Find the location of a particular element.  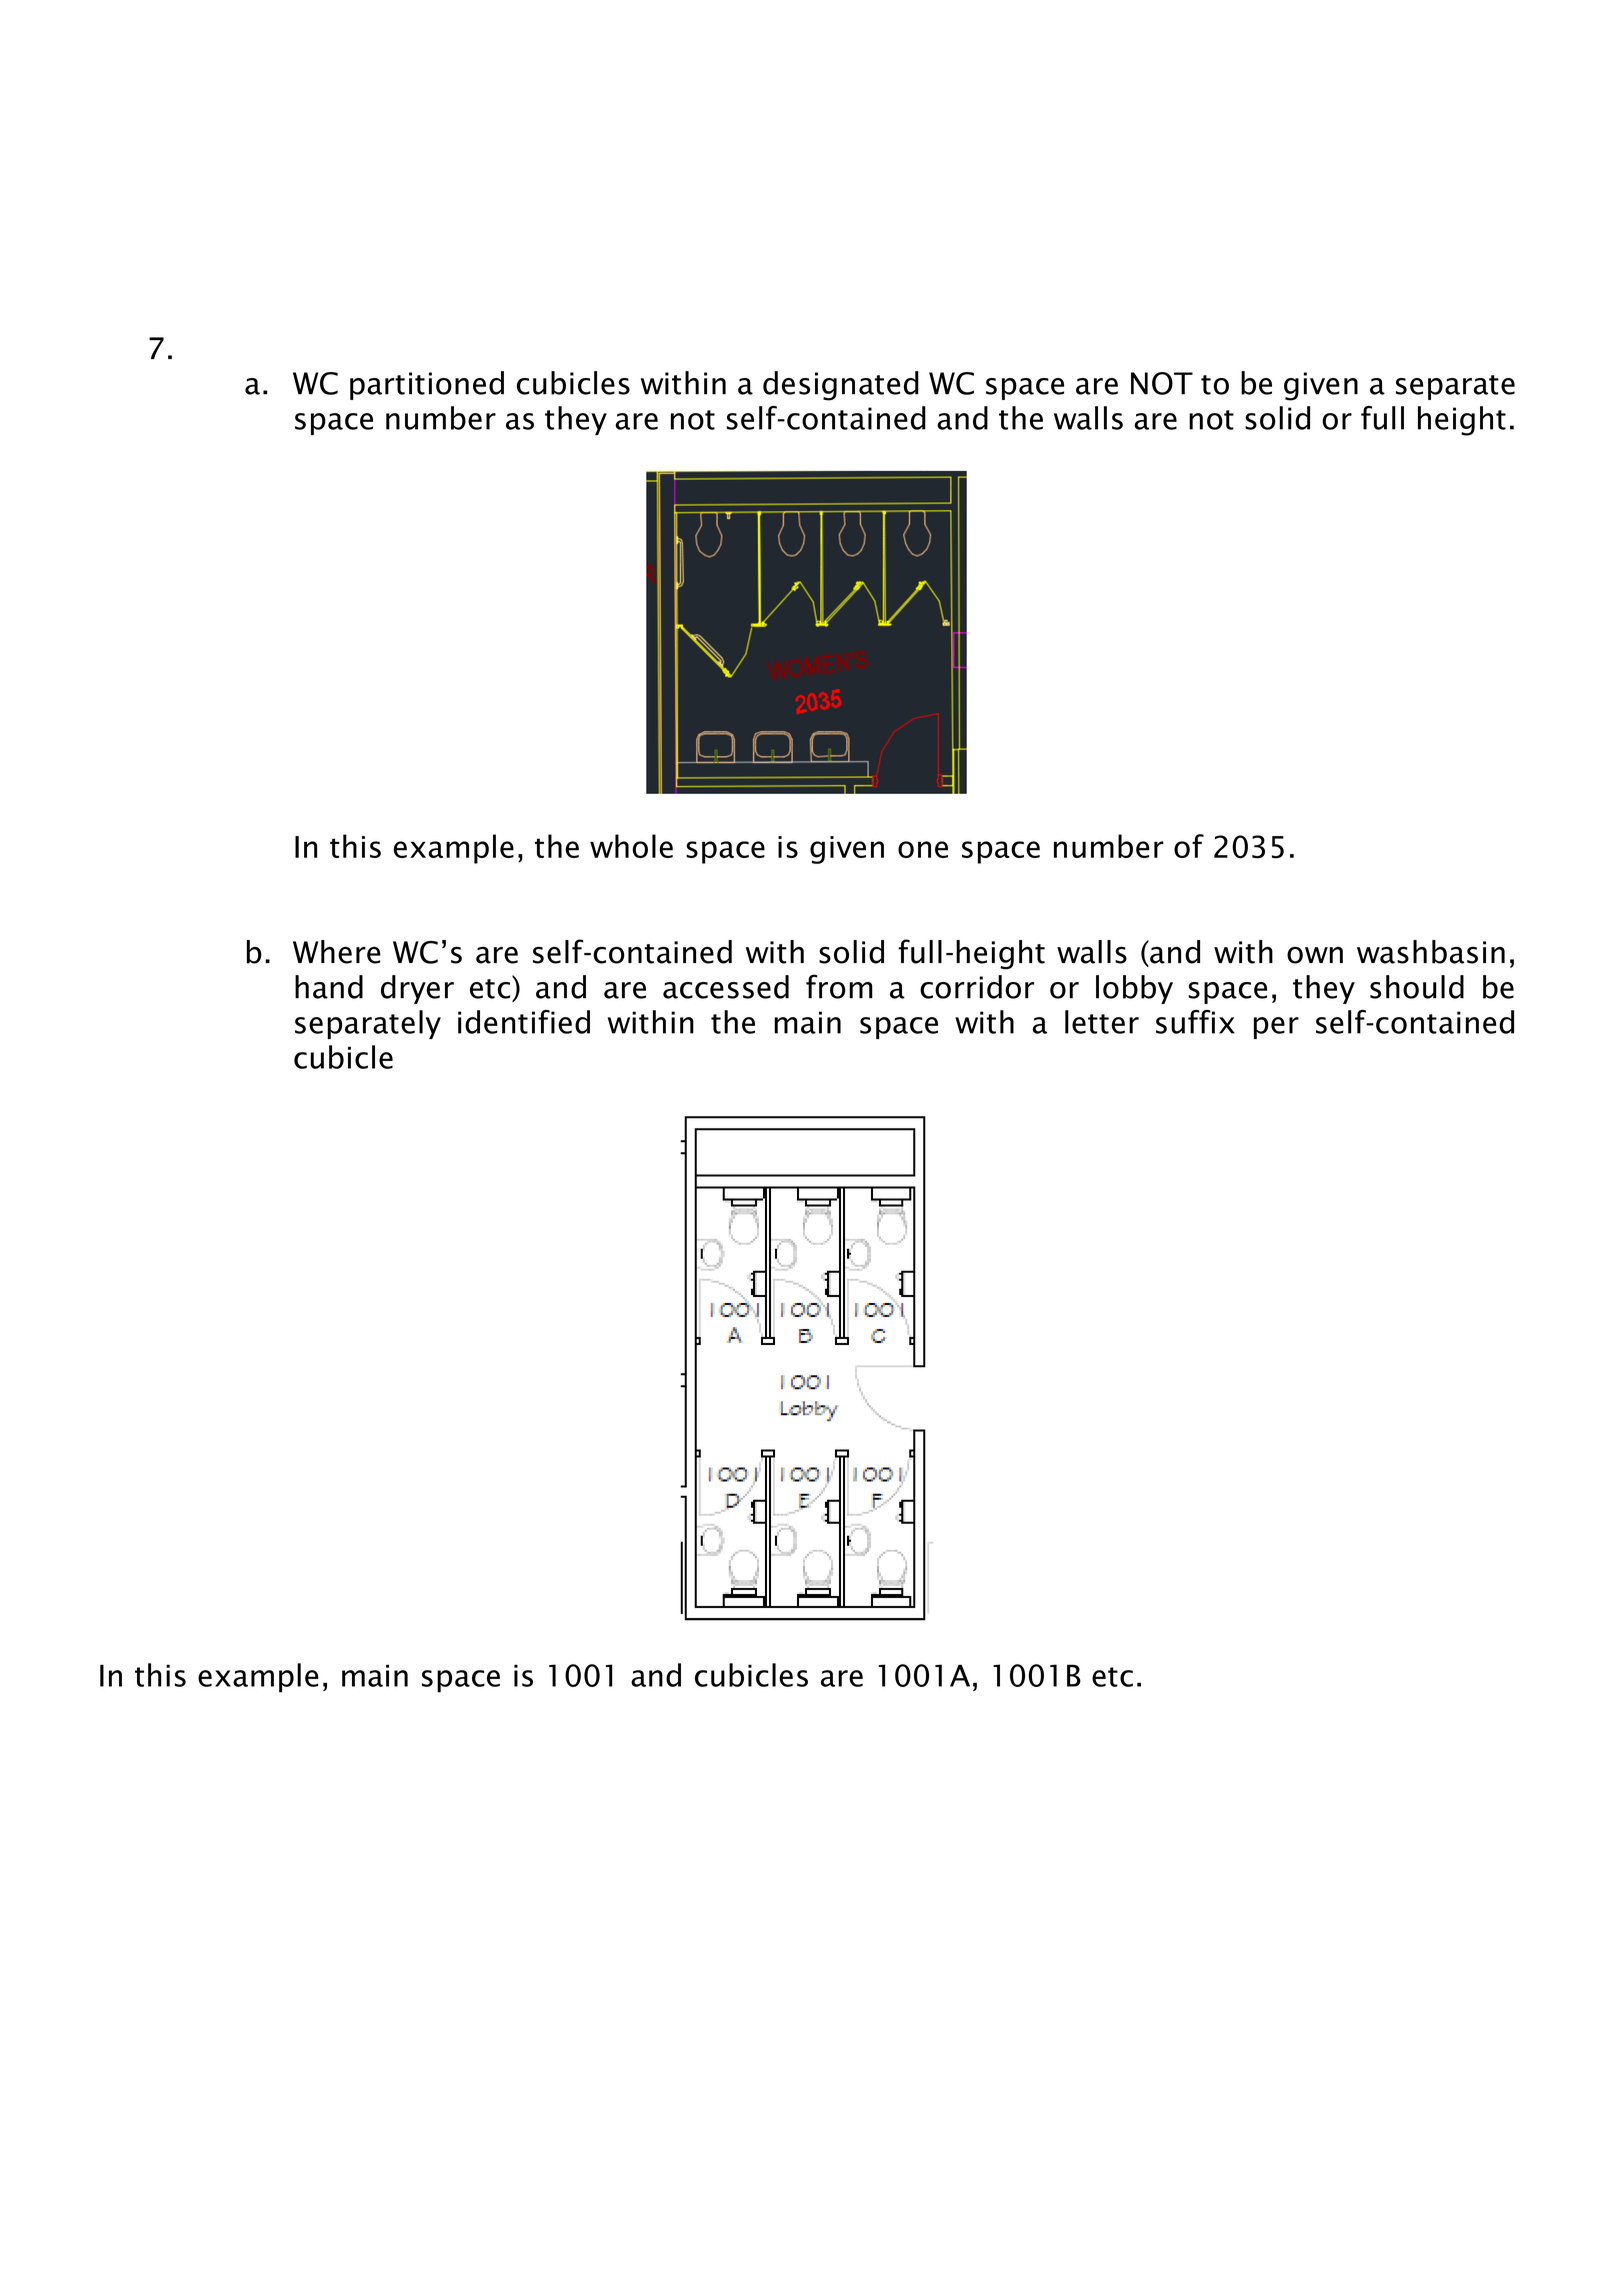

Where is located at coordinates (337, 952).
